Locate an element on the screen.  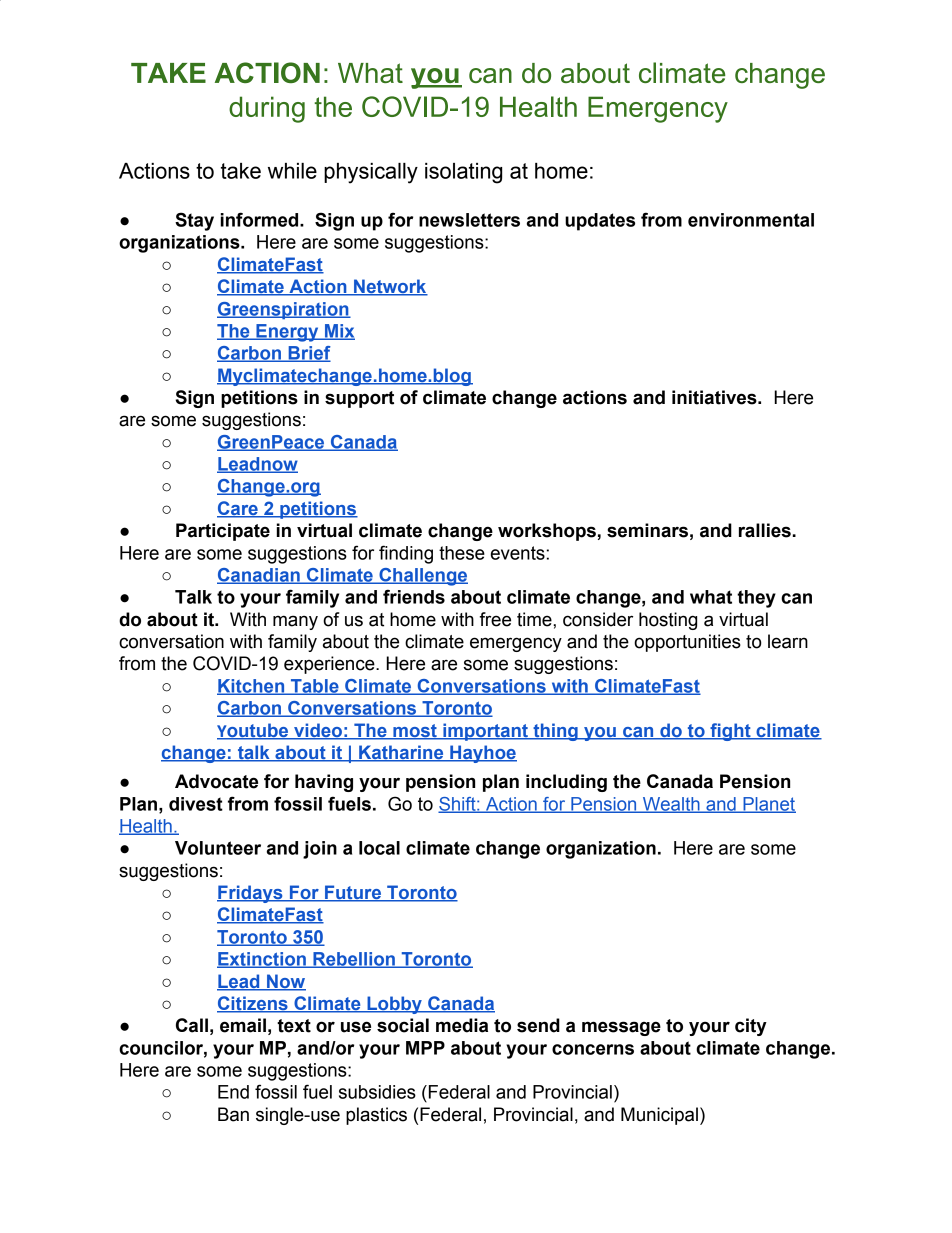
during is located at coordinates (267, 109).
